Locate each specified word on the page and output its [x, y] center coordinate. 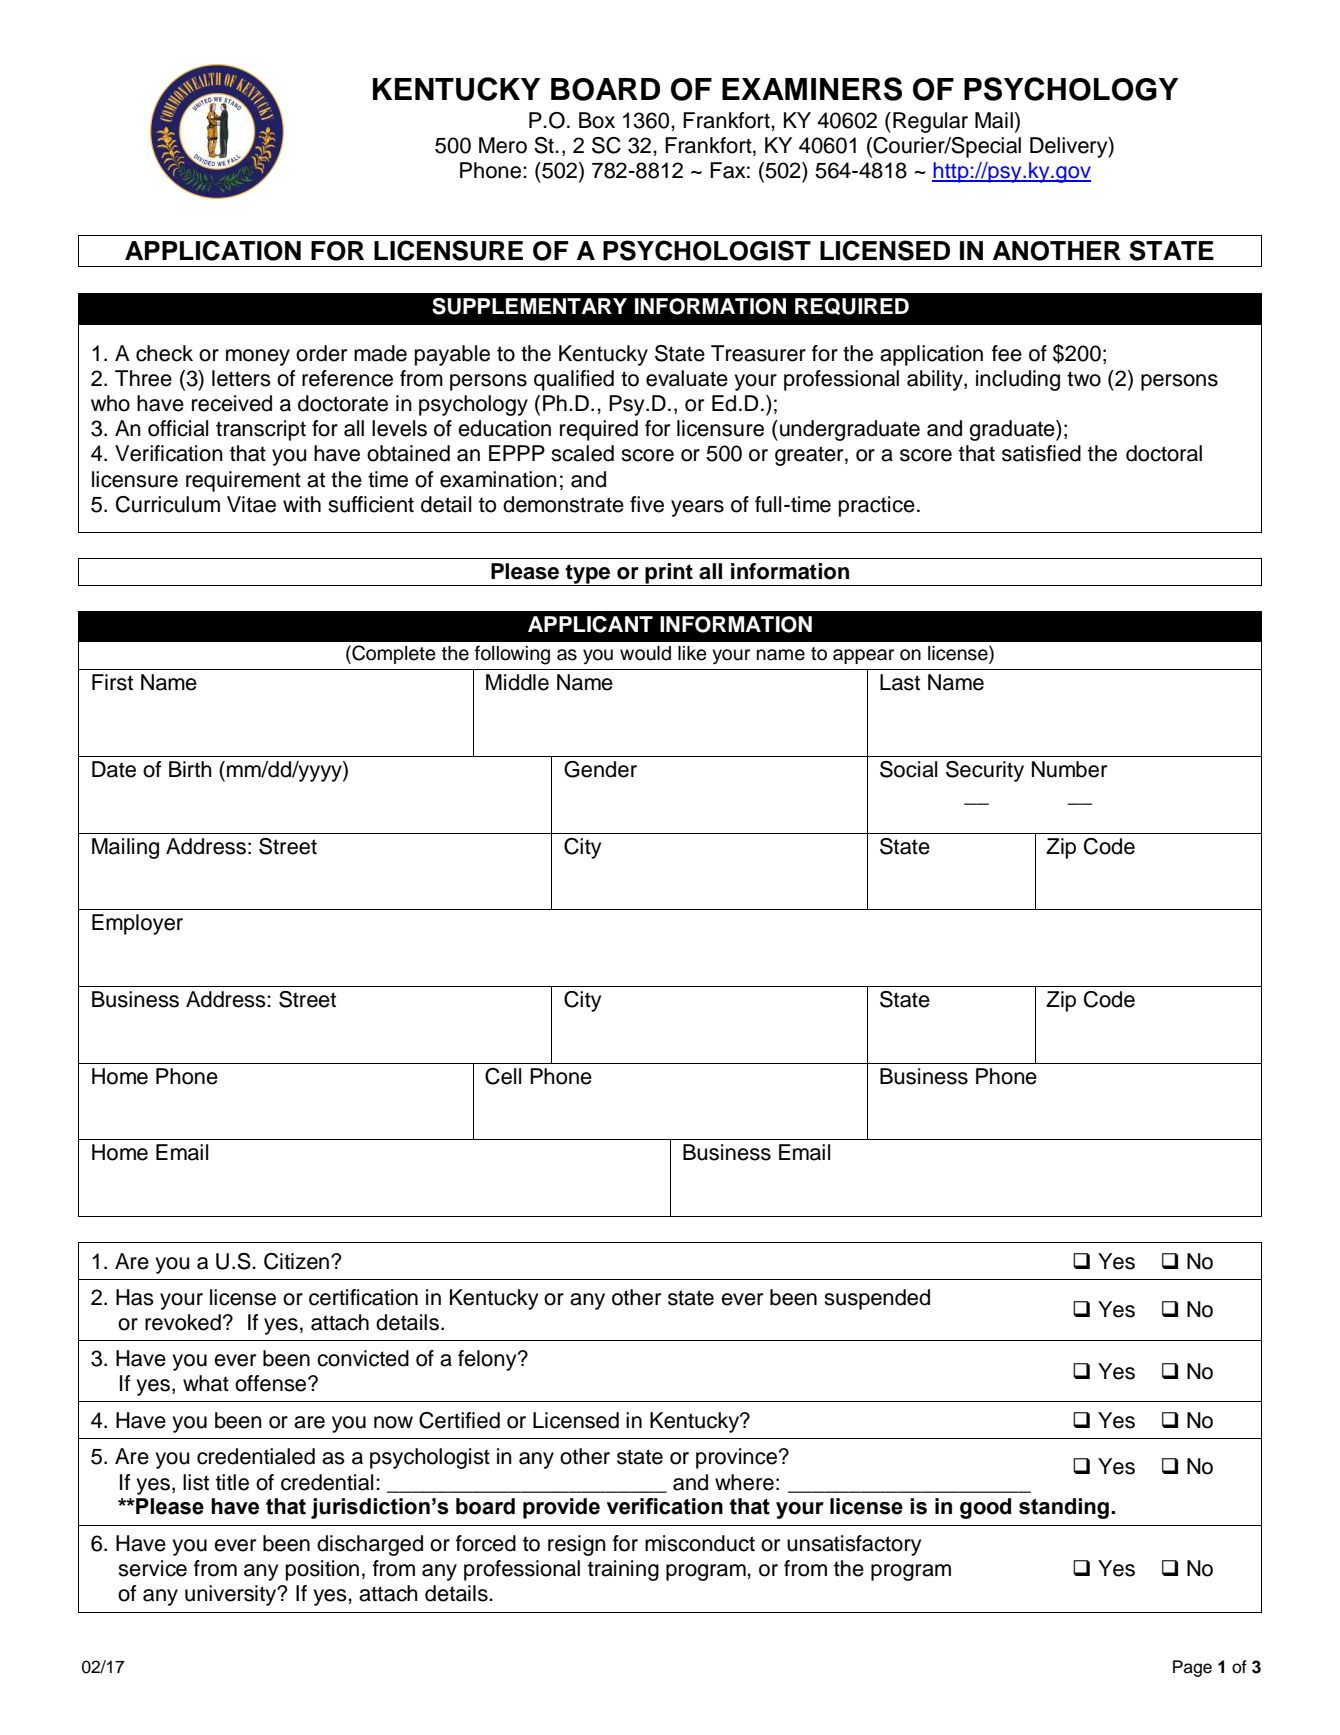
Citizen [296, 1261]
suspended [877, 1299]
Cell [503, 1076]
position [322, 1570]
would [645, 653]
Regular [930, 122]
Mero [503, 145]
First [112, 682]
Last [900, 682]
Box [597, 120]
